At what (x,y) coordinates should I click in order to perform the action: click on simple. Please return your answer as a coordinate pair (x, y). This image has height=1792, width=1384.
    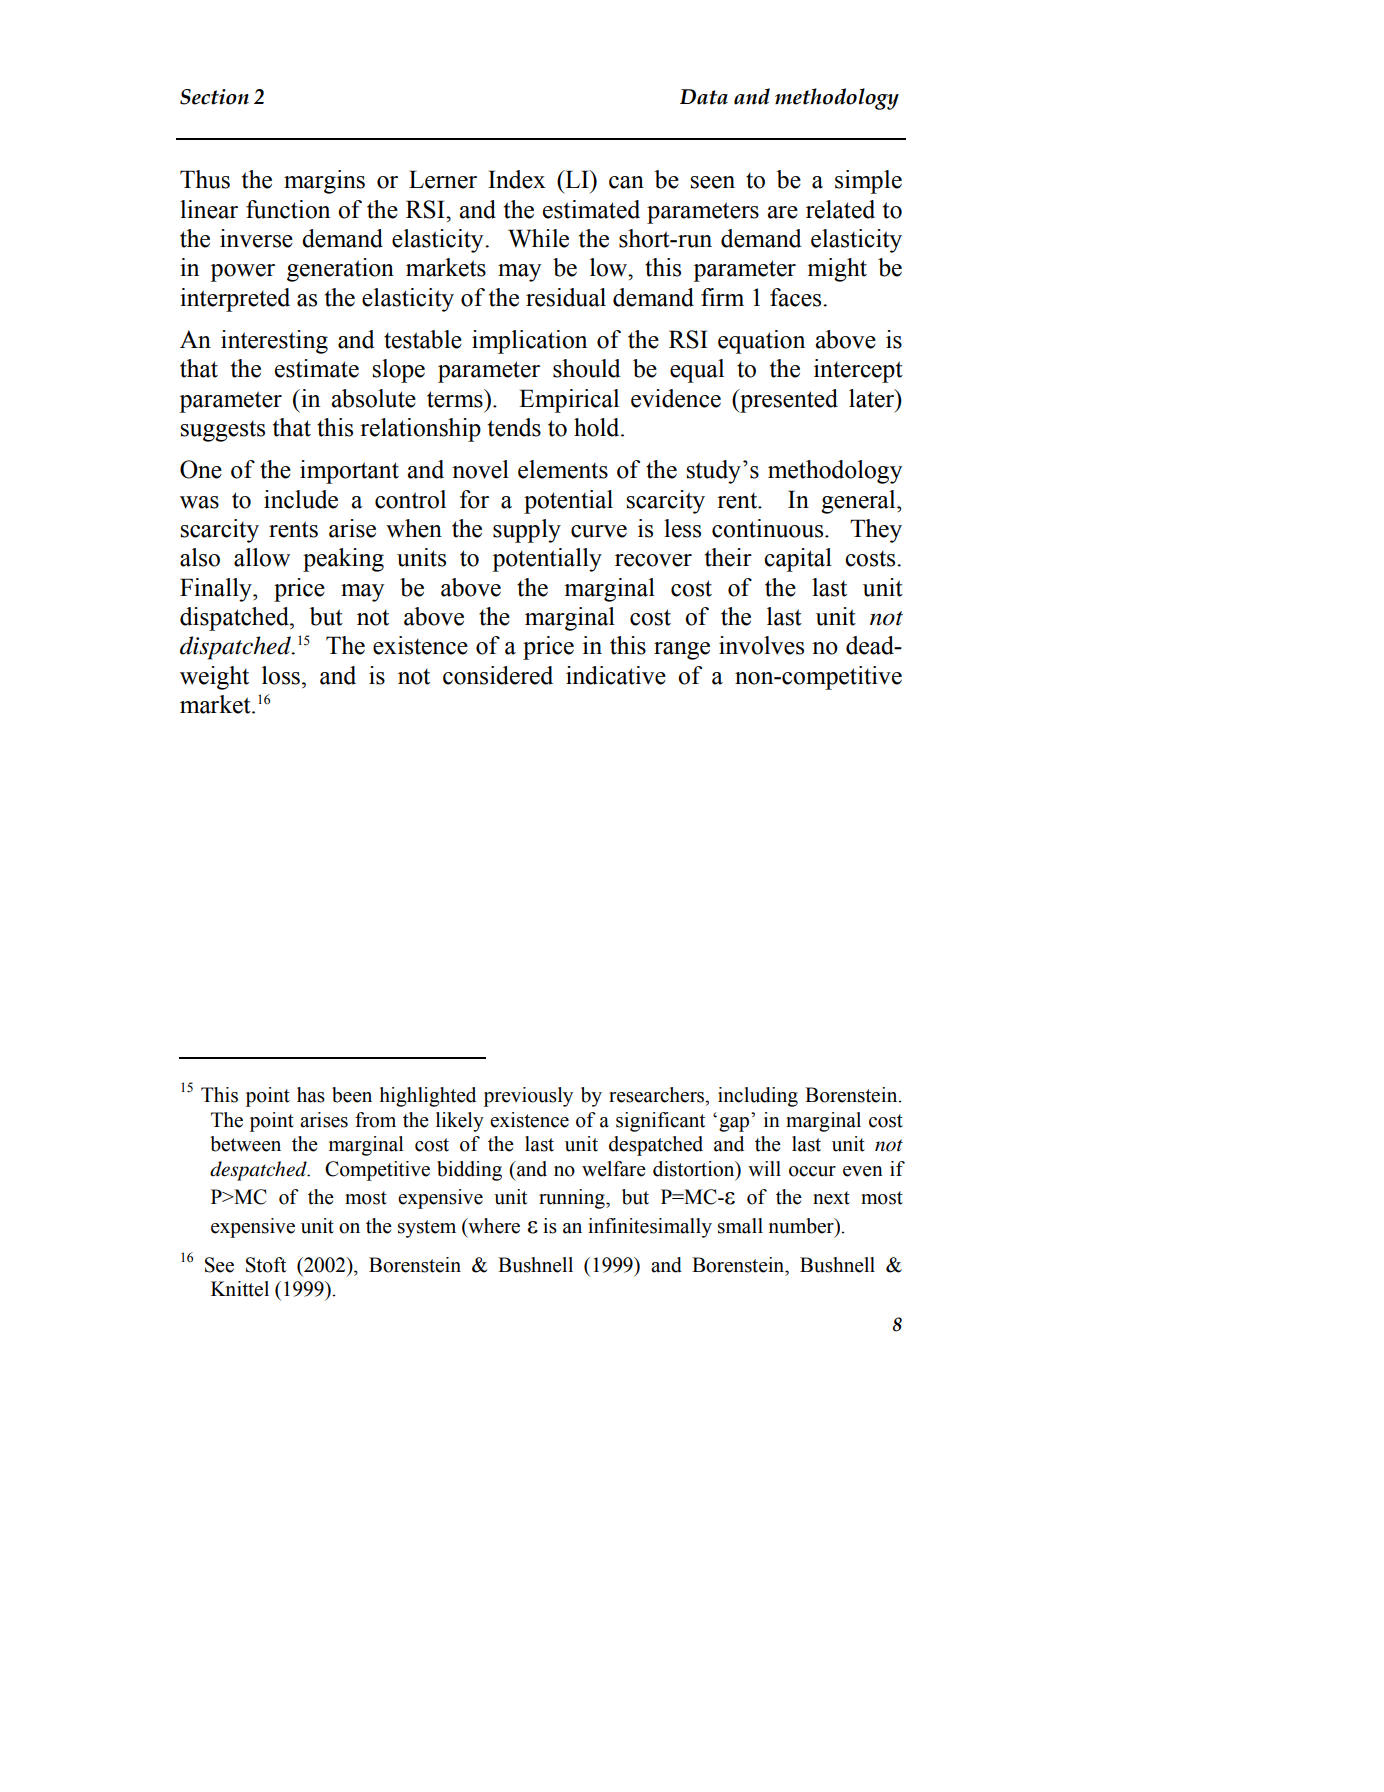
    Looking at the image, I should click on (868, 182).
